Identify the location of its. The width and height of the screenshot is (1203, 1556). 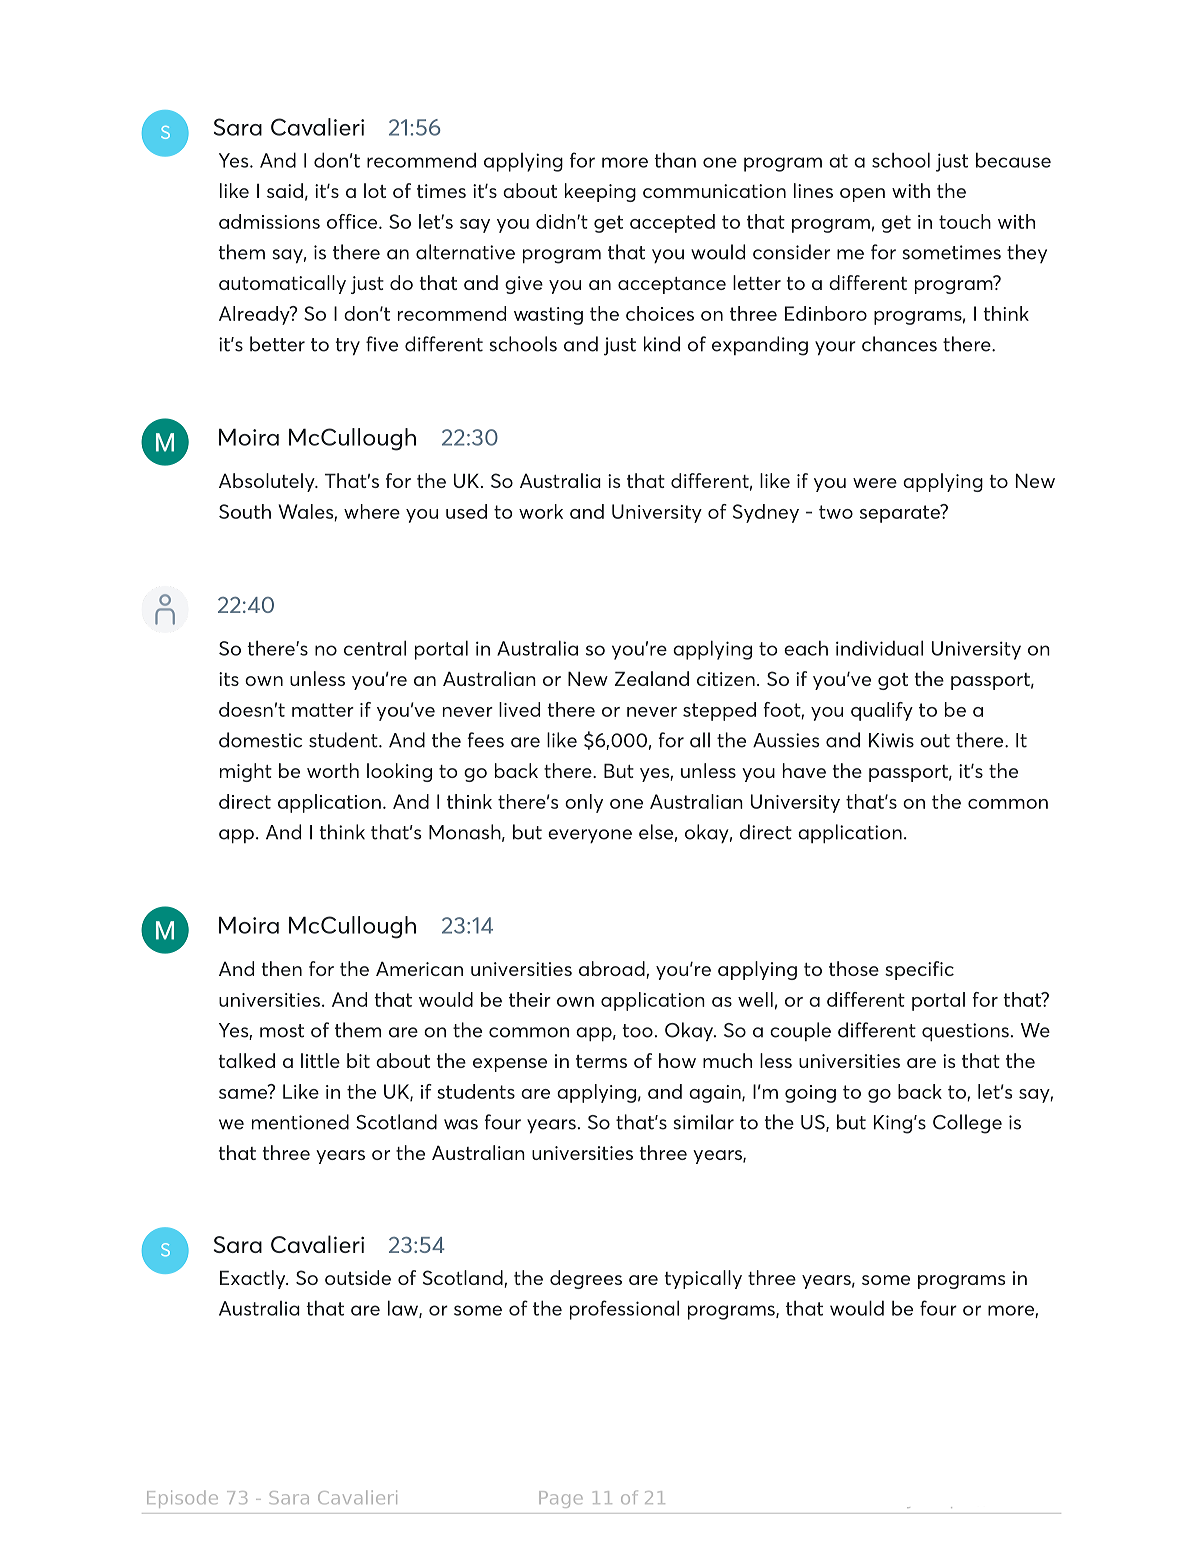
(229, 679).
